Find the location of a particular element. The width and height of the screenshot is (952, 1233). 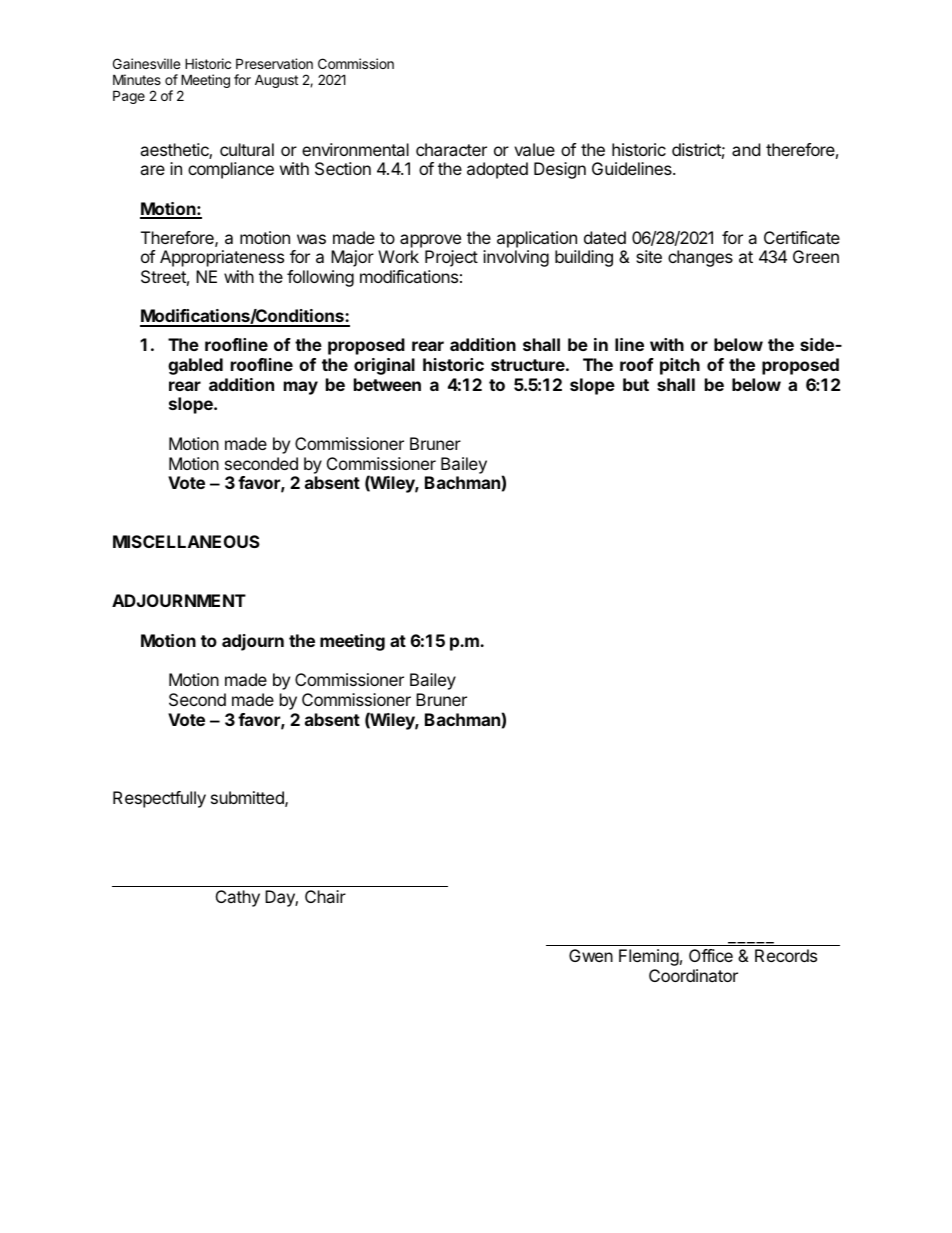

but is located at coordinates (636, 384).
